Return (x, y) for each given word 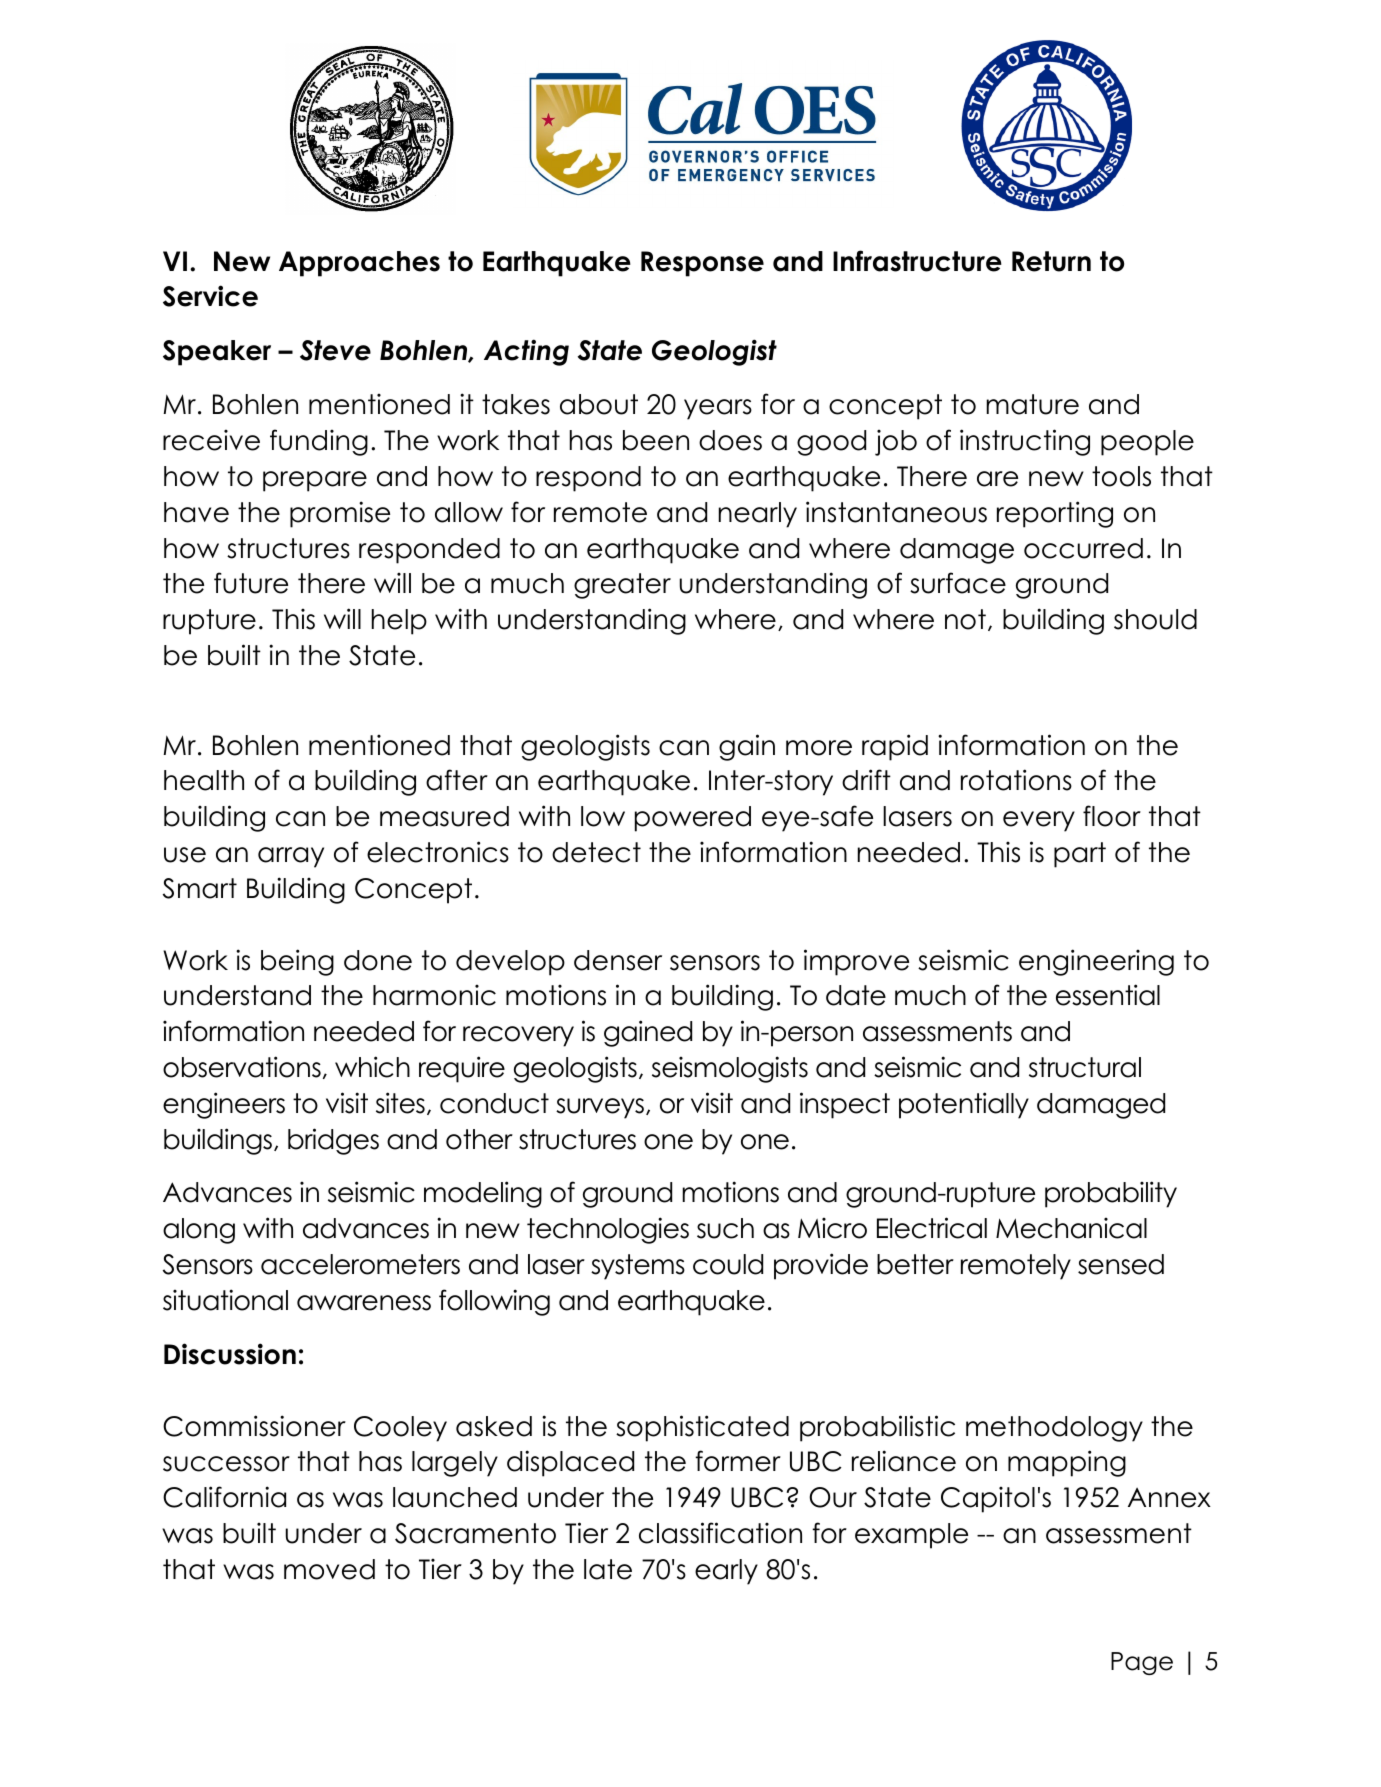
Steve (335, 350)
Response (702, 264)
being (297, 962)
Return (1051, 261)
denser (618, 960)
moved (329, 1569)
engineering (1096, 962)
